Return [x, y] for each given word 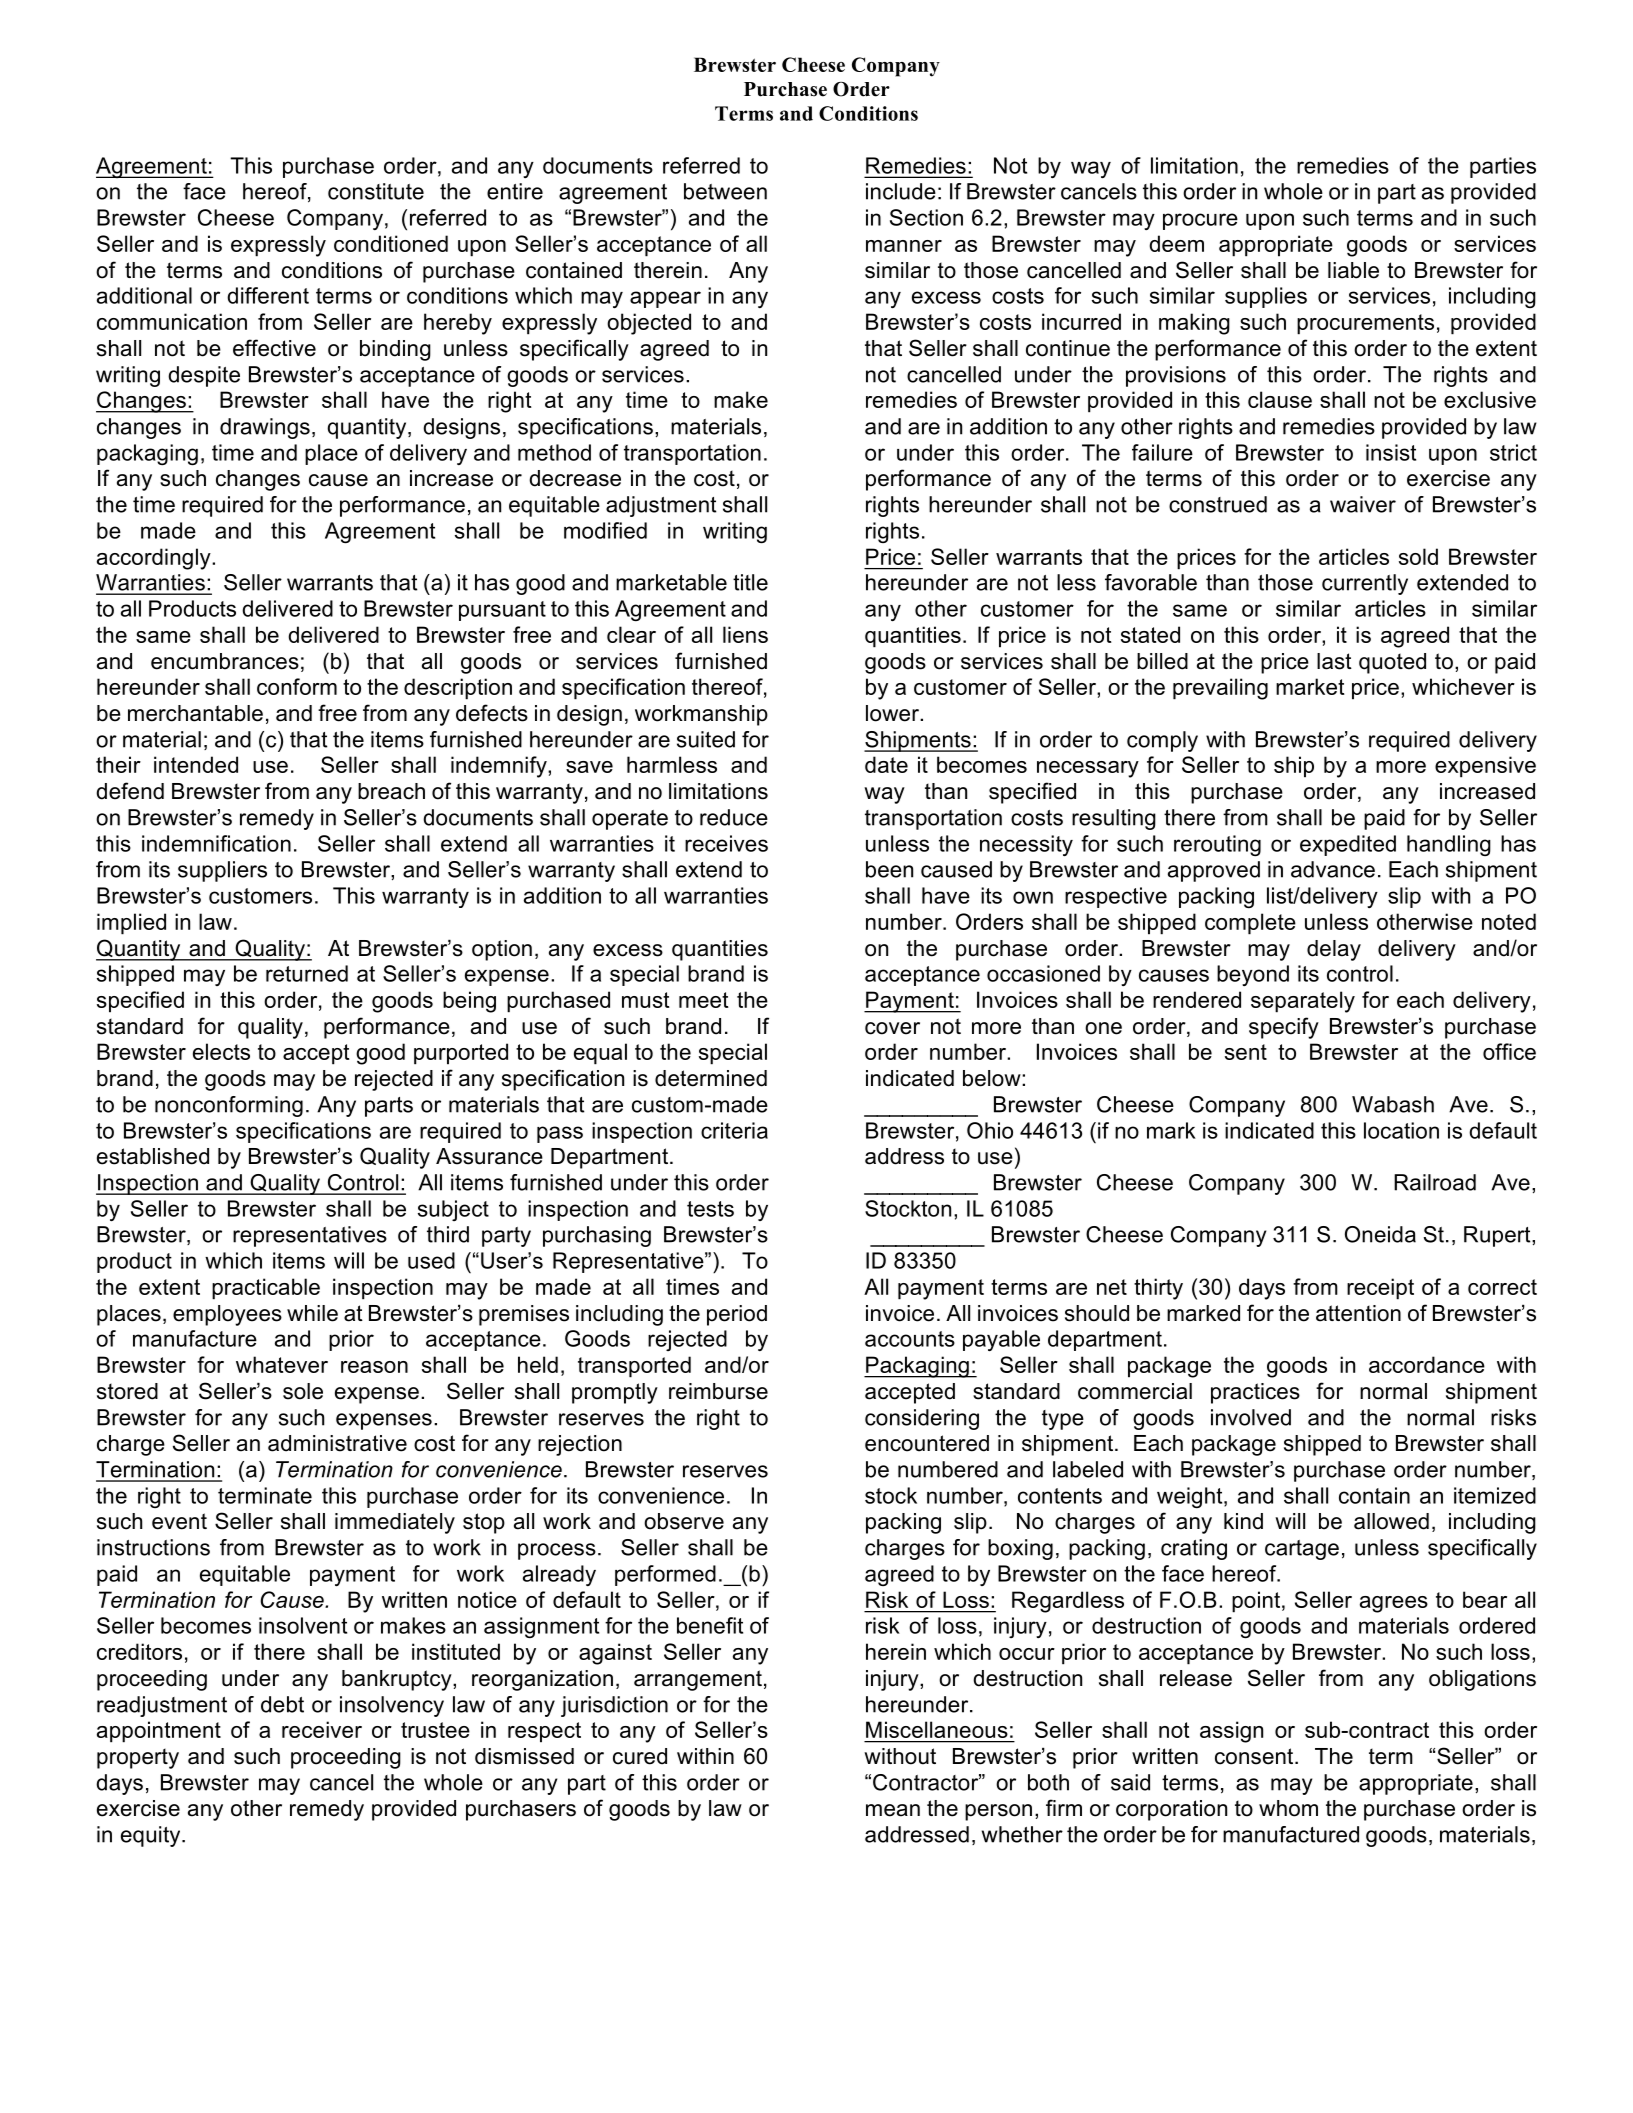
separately [1303, 1002]
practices [1255, 1393]
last [1334, 661]
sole [303, 1391]
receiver [322, 1729]
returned [307, 973]
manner [904, 246]
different [268, 295]
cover [892, 1028]
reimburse [718, 1391]
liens [745, 634]
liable [1353, 270]
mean [893, 1810]
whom [1288, 1808]
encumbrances [225, 661]
